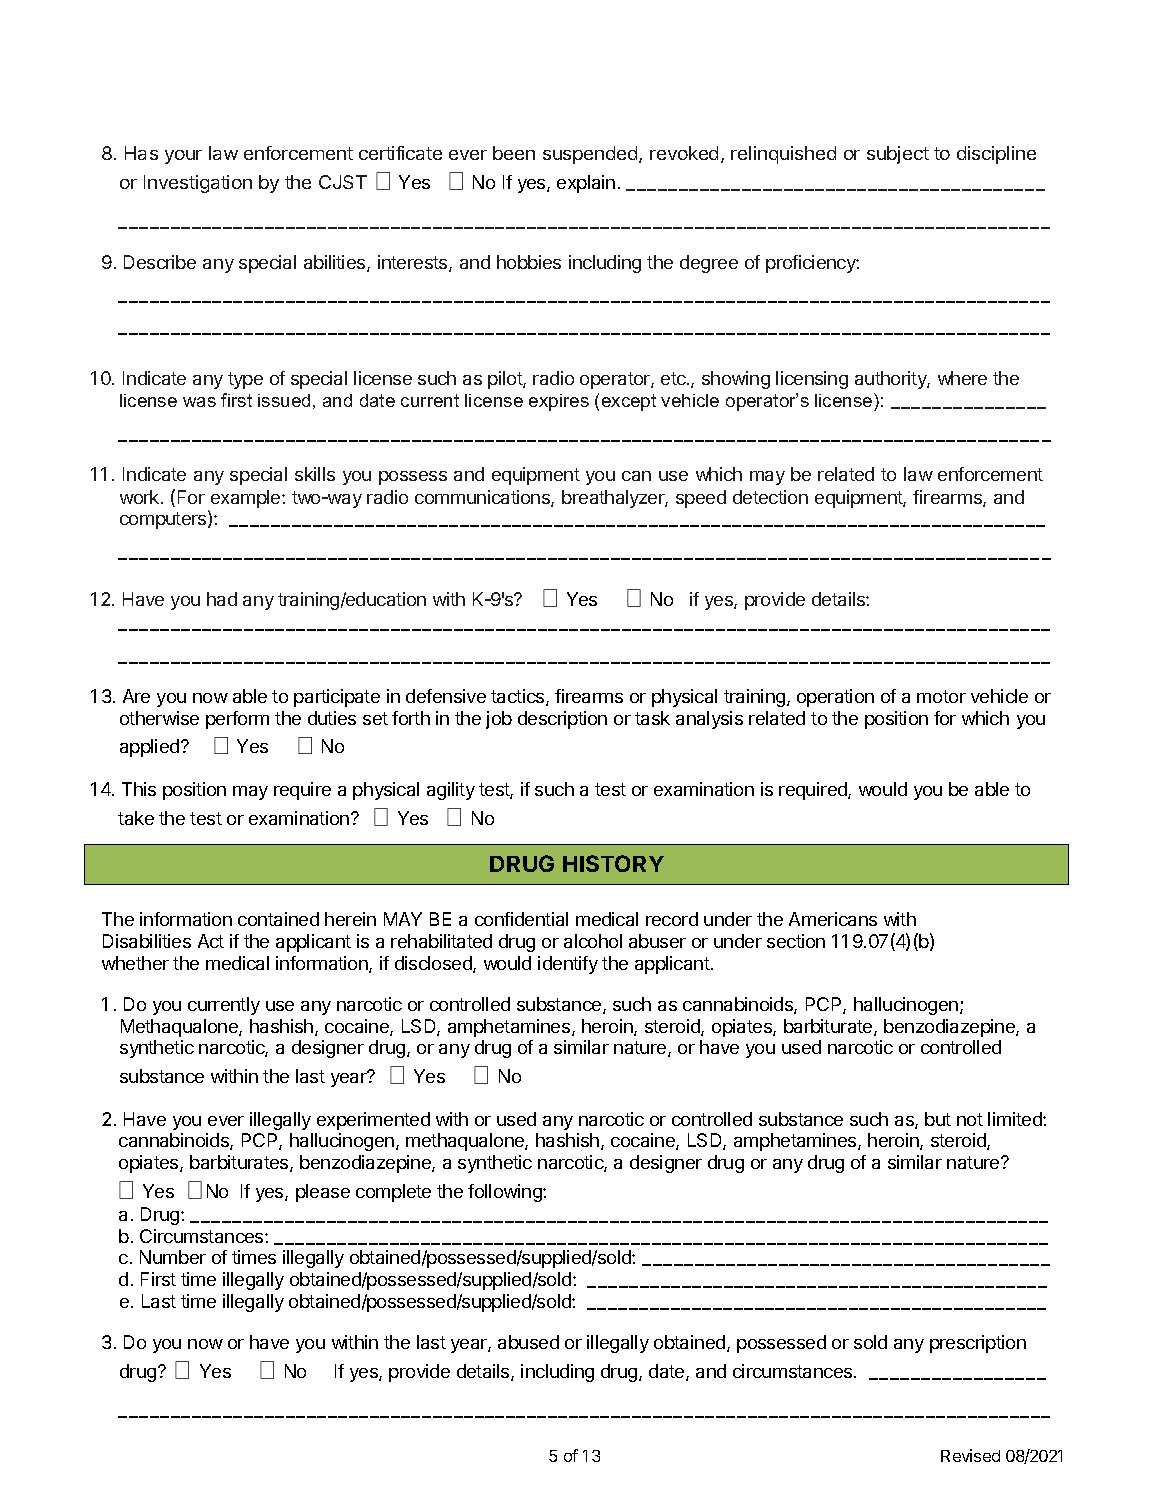 The width and height of the document is (1154, 1493). What do you see at coordinates (586, 184) in the document?
I see `explain` at bounding box center [586, 184].
